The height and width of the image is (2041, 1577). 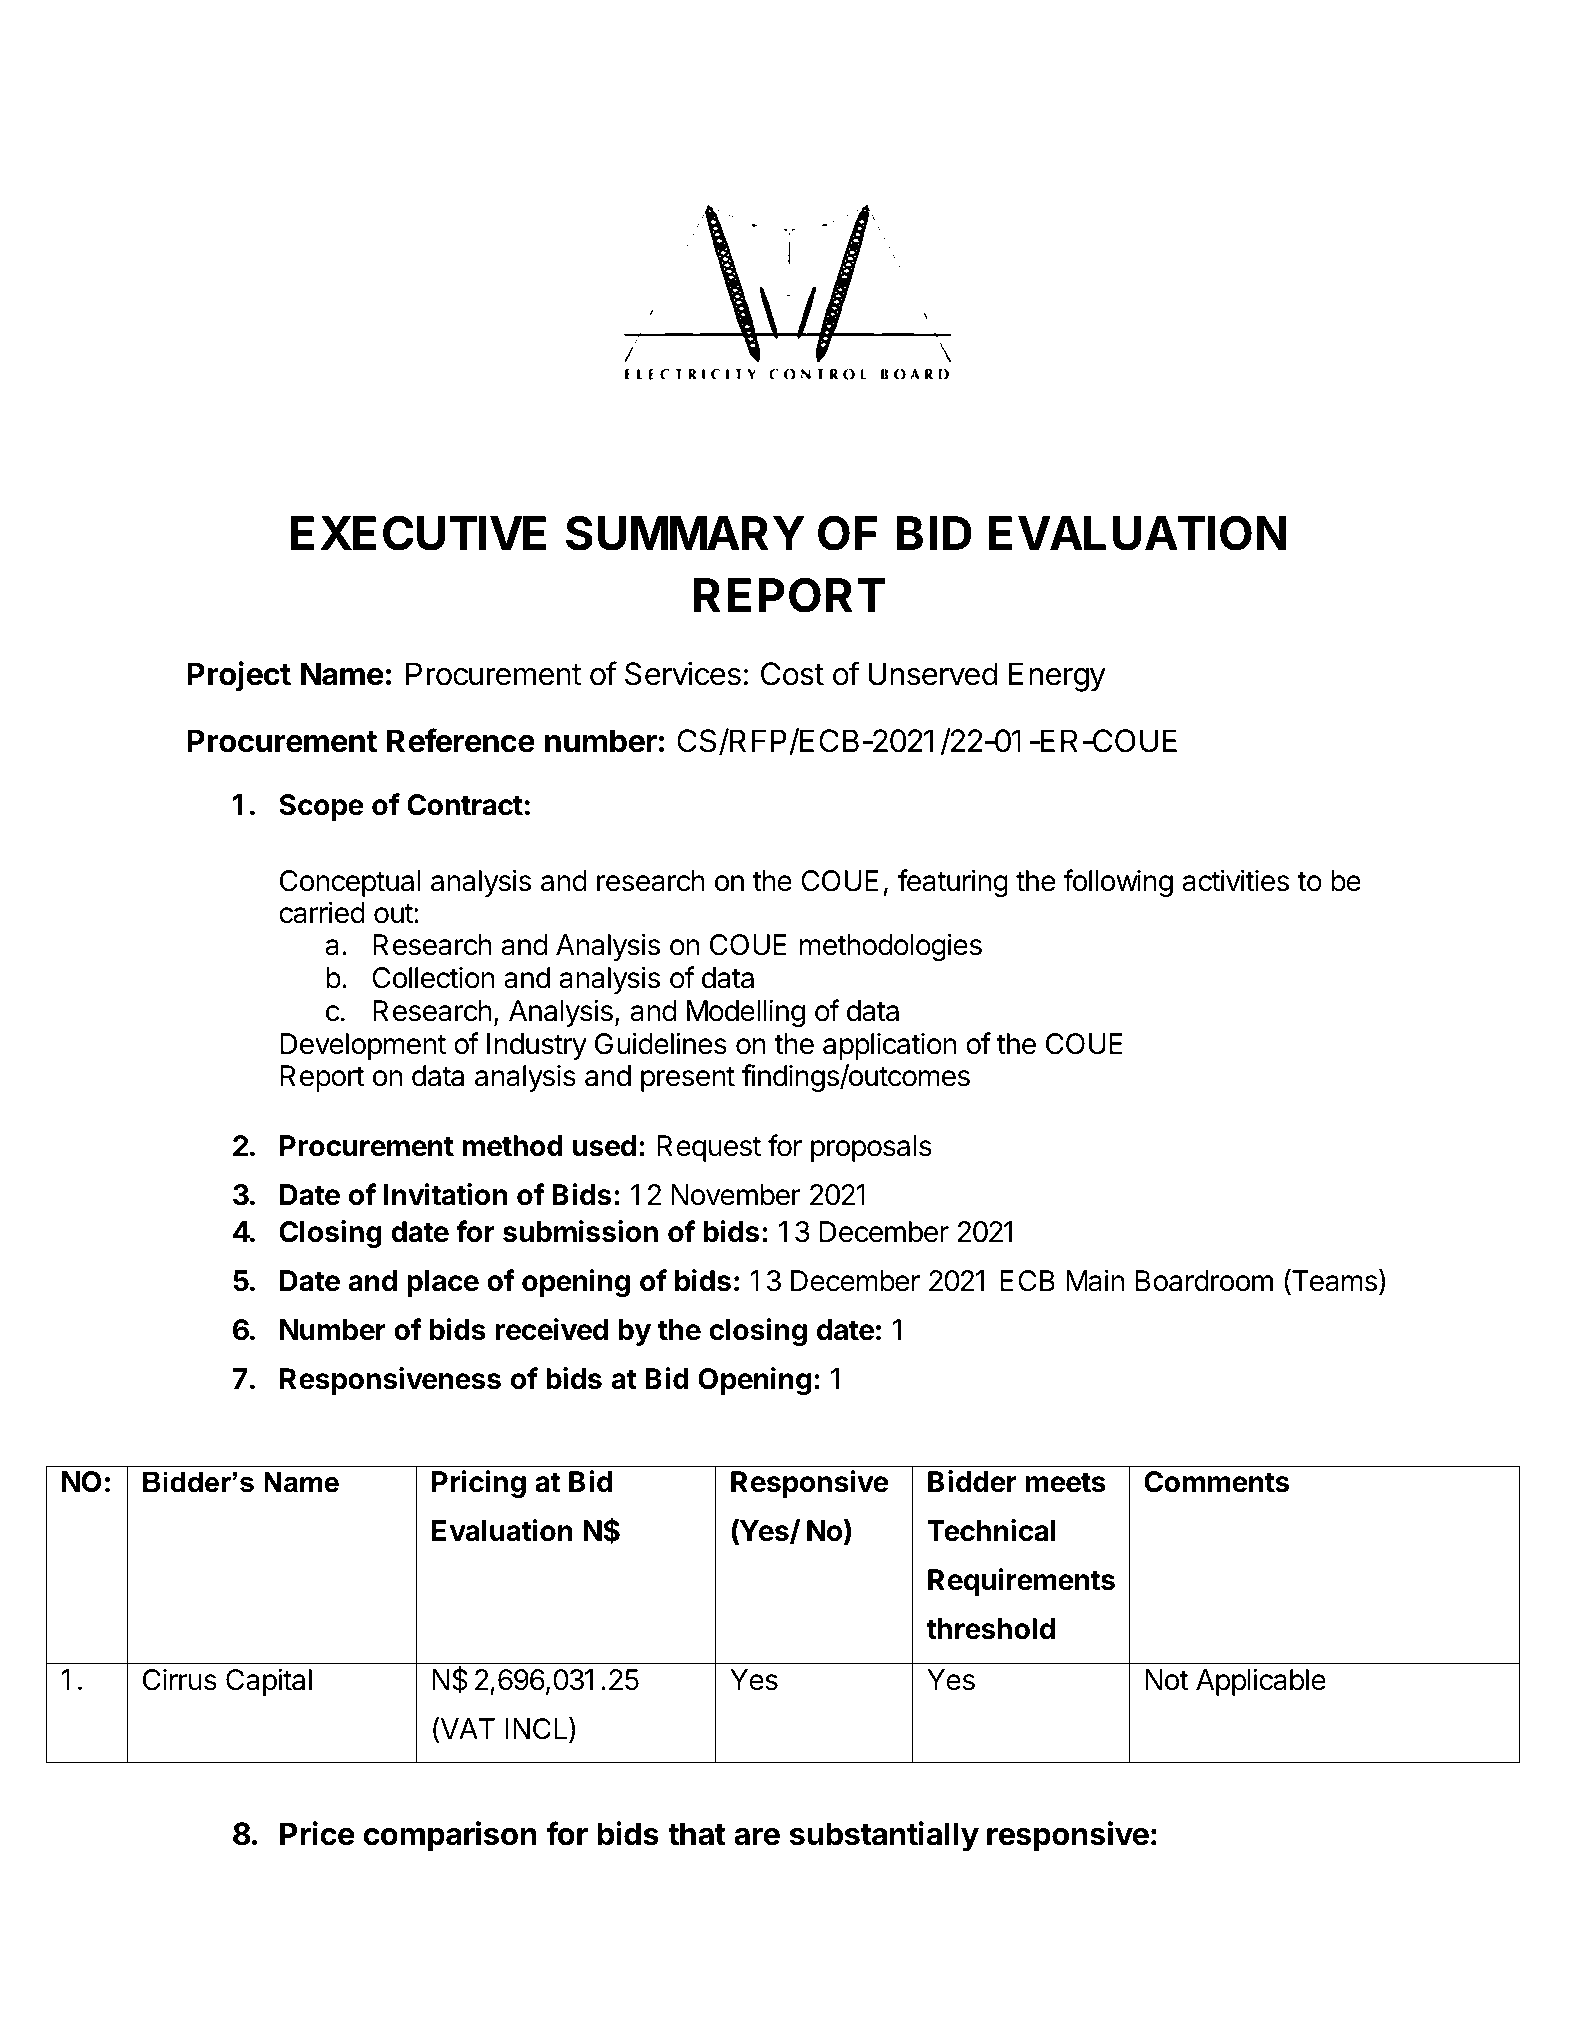 What do you see at coordinates (317, 1833) in the image?
I see `Price` at bounding box center [317, 1833].
